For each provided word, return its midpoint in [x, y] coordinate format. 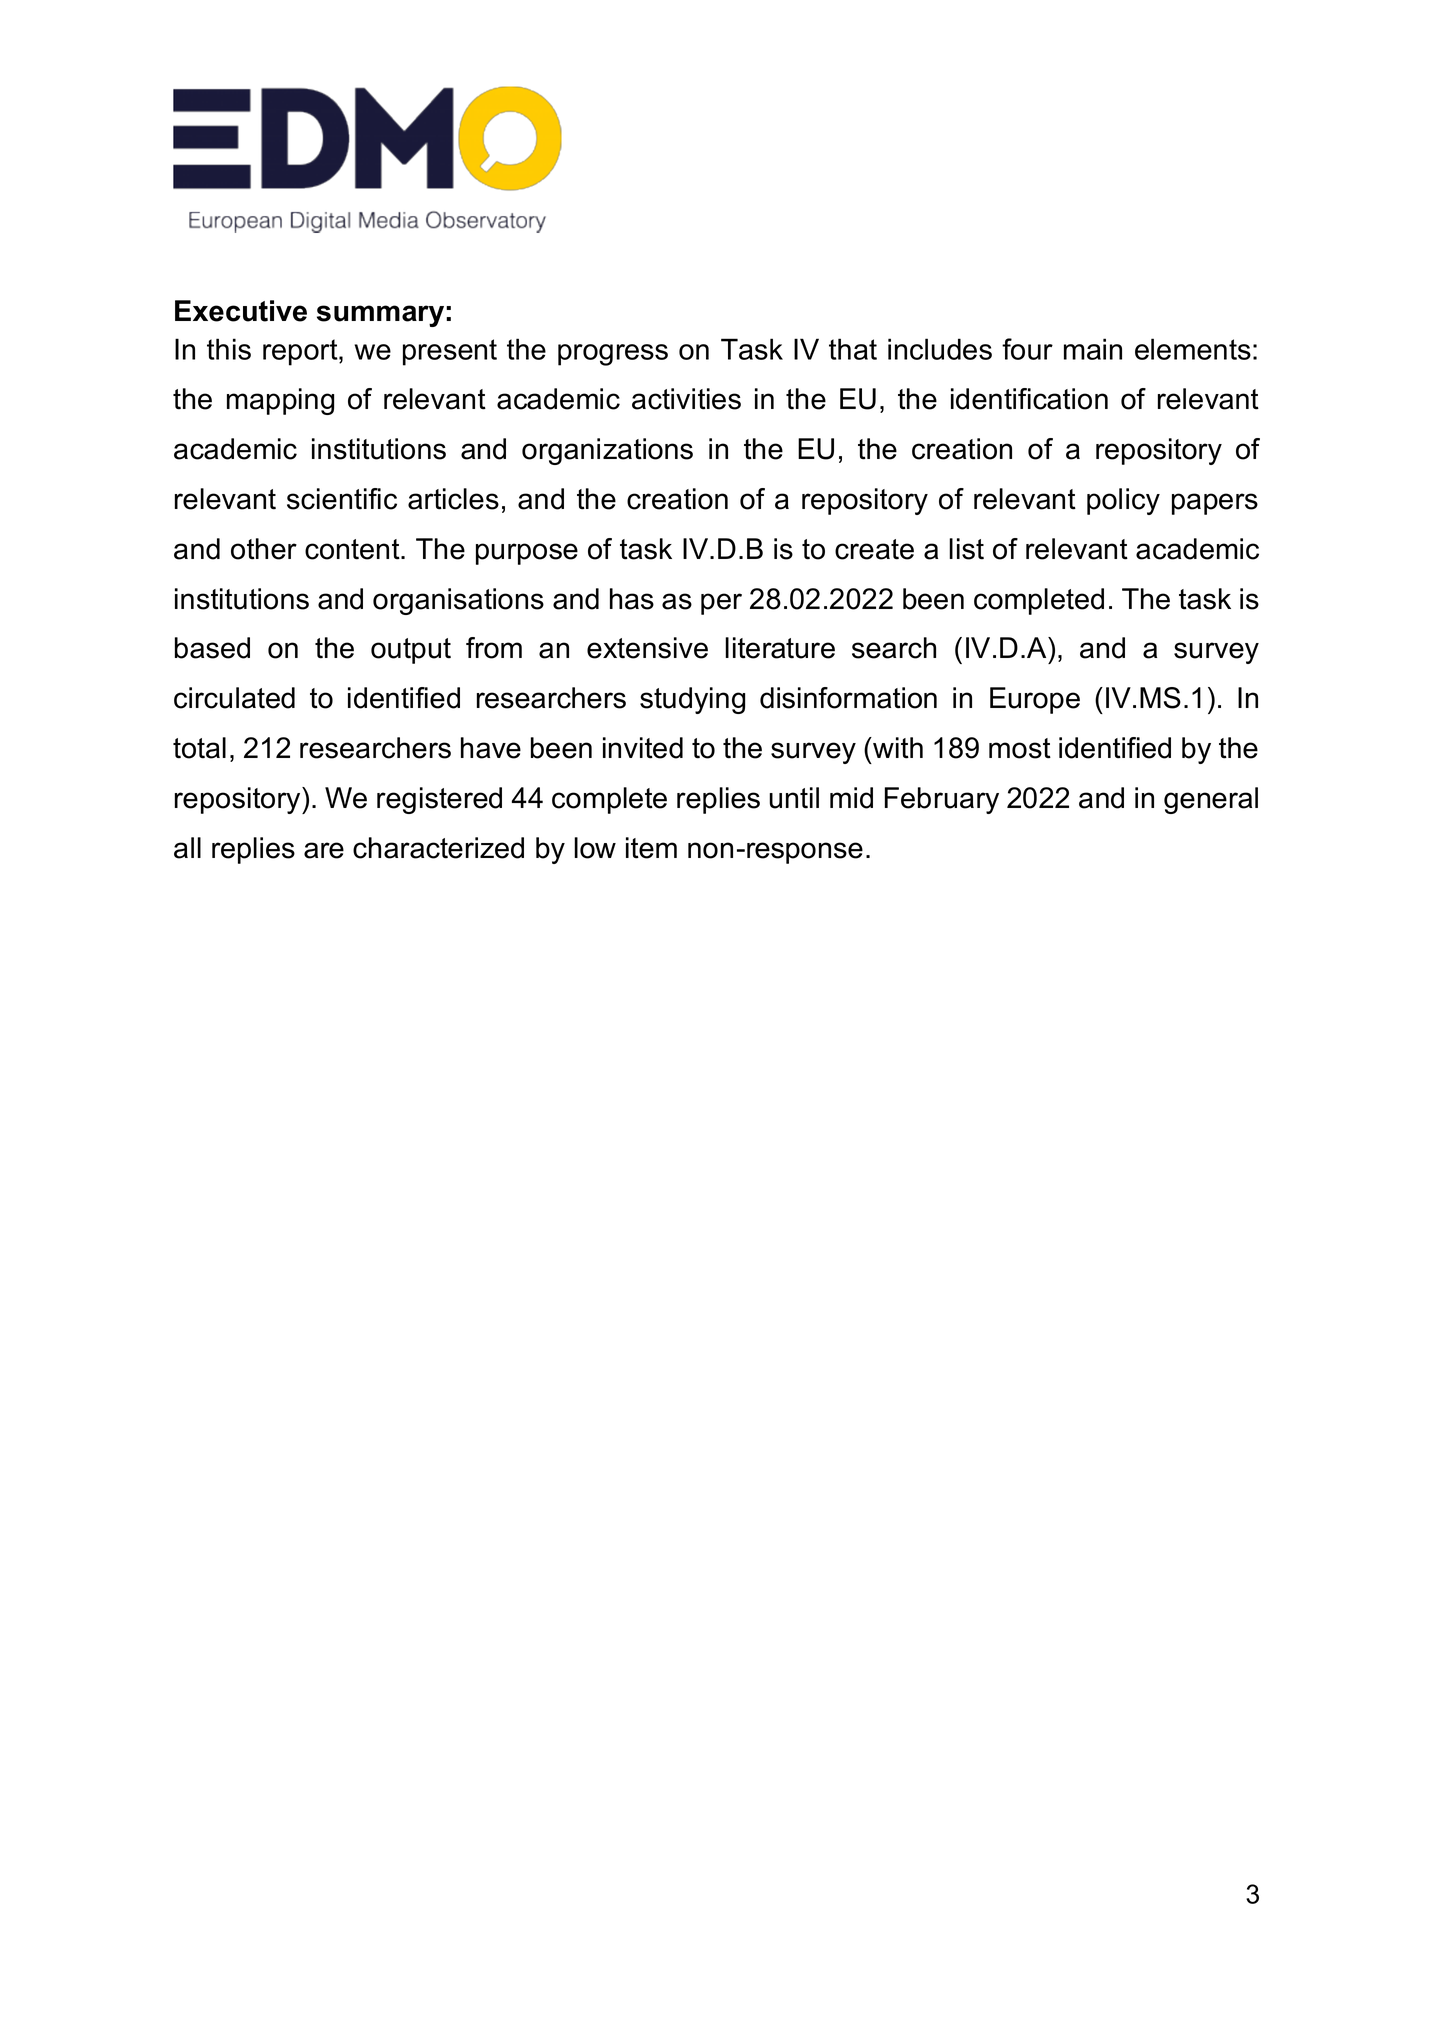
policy [1123, 501]
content [353, 549]
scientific [342, 499]
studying [692, 700]
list [966, 549]
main [1093, 349]
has [632, 599]
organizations [607, 451]
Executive [241, 311]
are [324, 850]
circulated [234, 698]
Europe [1035, 700]
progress [613, 355]
